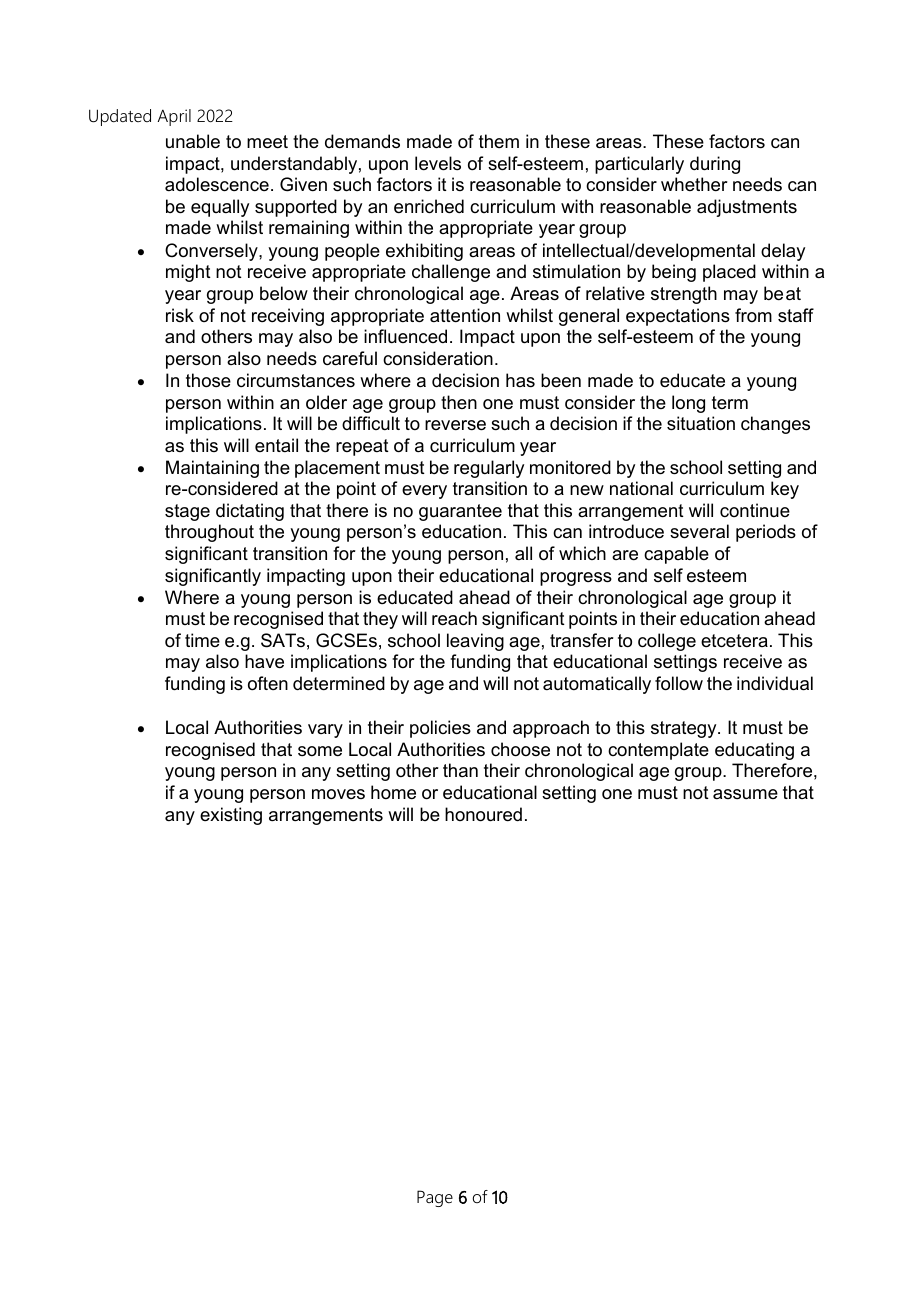  Describe the element at coordinates (745, 794) in the document. I see `assume` at that location.
